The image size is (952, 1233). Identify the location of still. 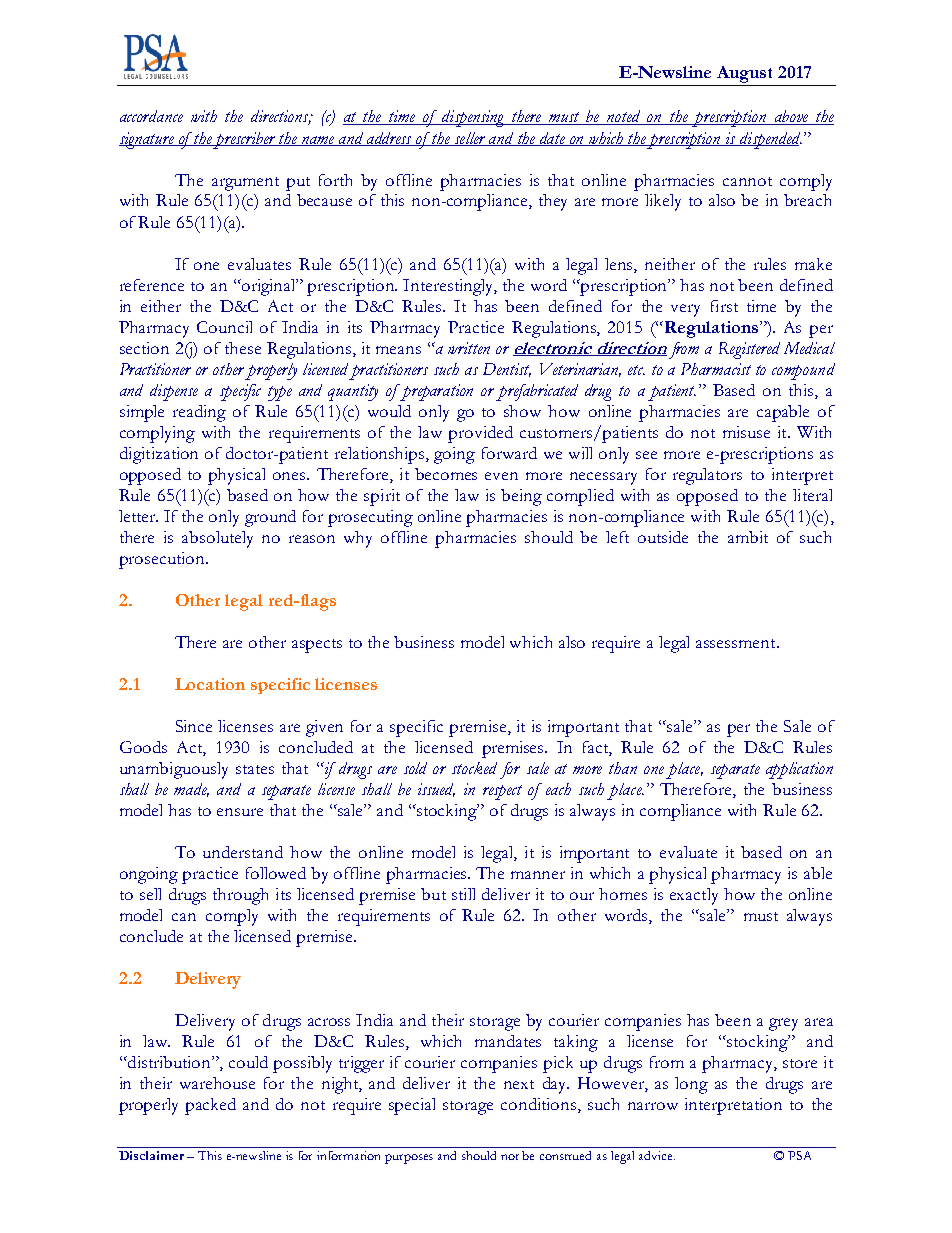
(463, 894).
